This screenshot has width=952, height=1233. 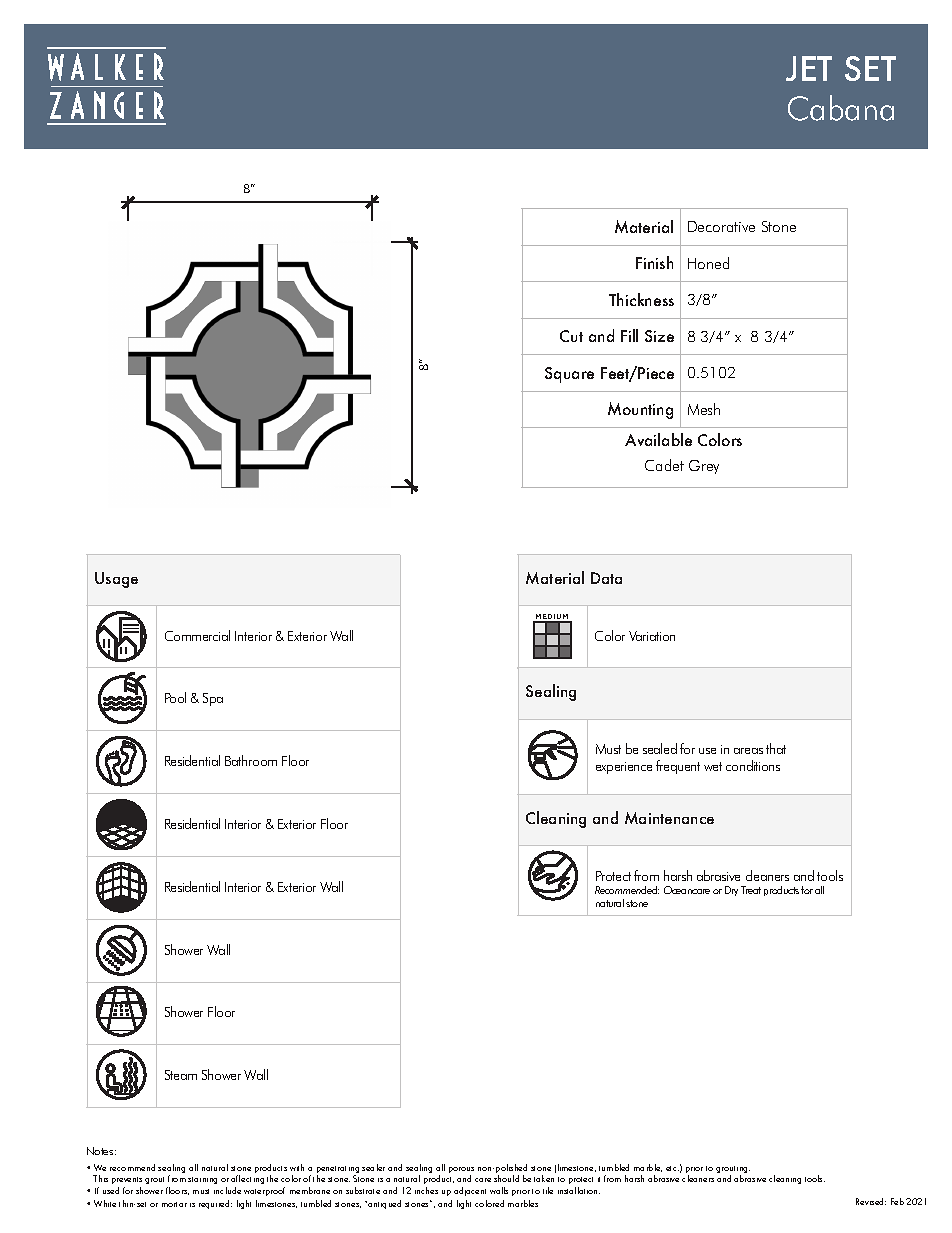 What do you see at coordinates (654, 262) in the screenshot?
I see `Finish` at bounding box center [654, 262].
